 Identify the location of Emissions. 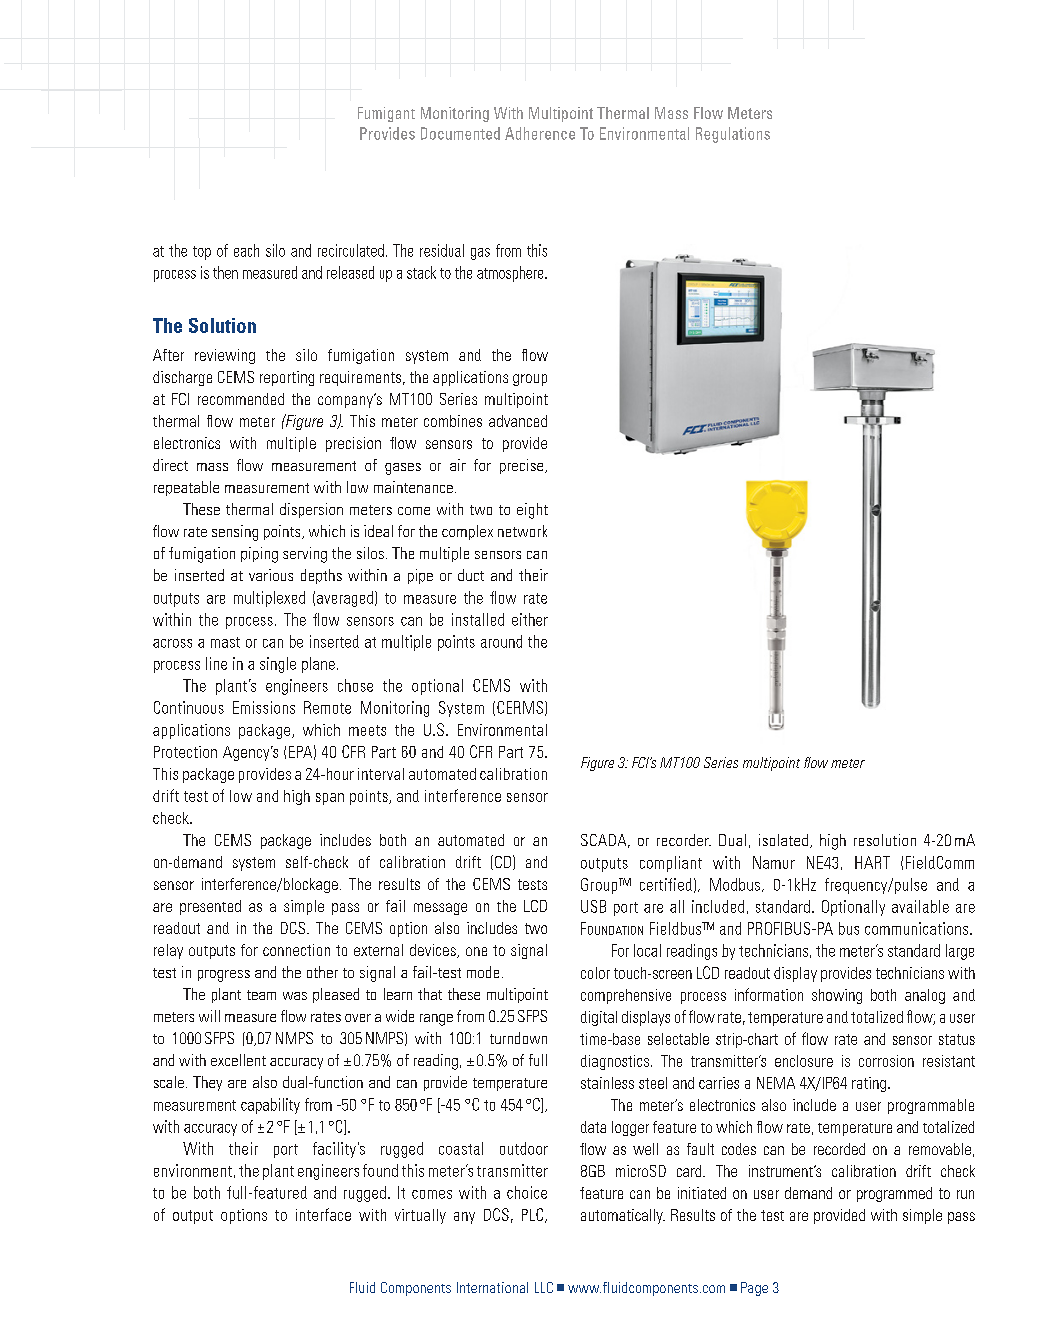
(264, 707).
